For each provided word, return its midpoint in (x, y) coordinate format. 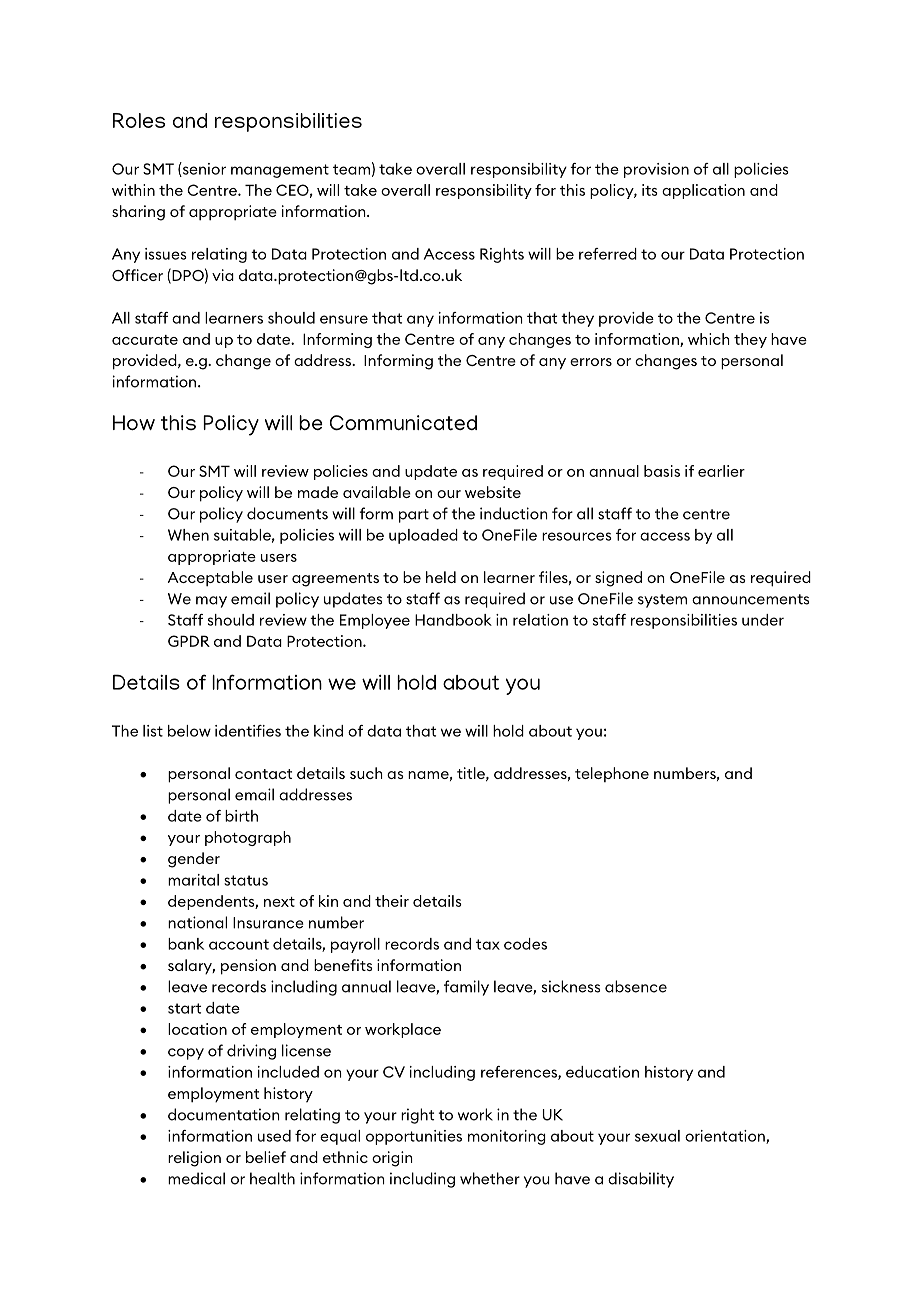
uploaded (423, 536)
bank (186, 944)
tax (488, 944)
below (189, 731)
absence (636, 986)
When (188, 535)
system (662, 601)
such (366, 773)
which (709, 339)
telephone (612, 774)
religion (194, 1159)
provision (656, 170)
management (280, 171)
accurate (145, 340)
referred (608, 254)
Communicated (403, 423)
